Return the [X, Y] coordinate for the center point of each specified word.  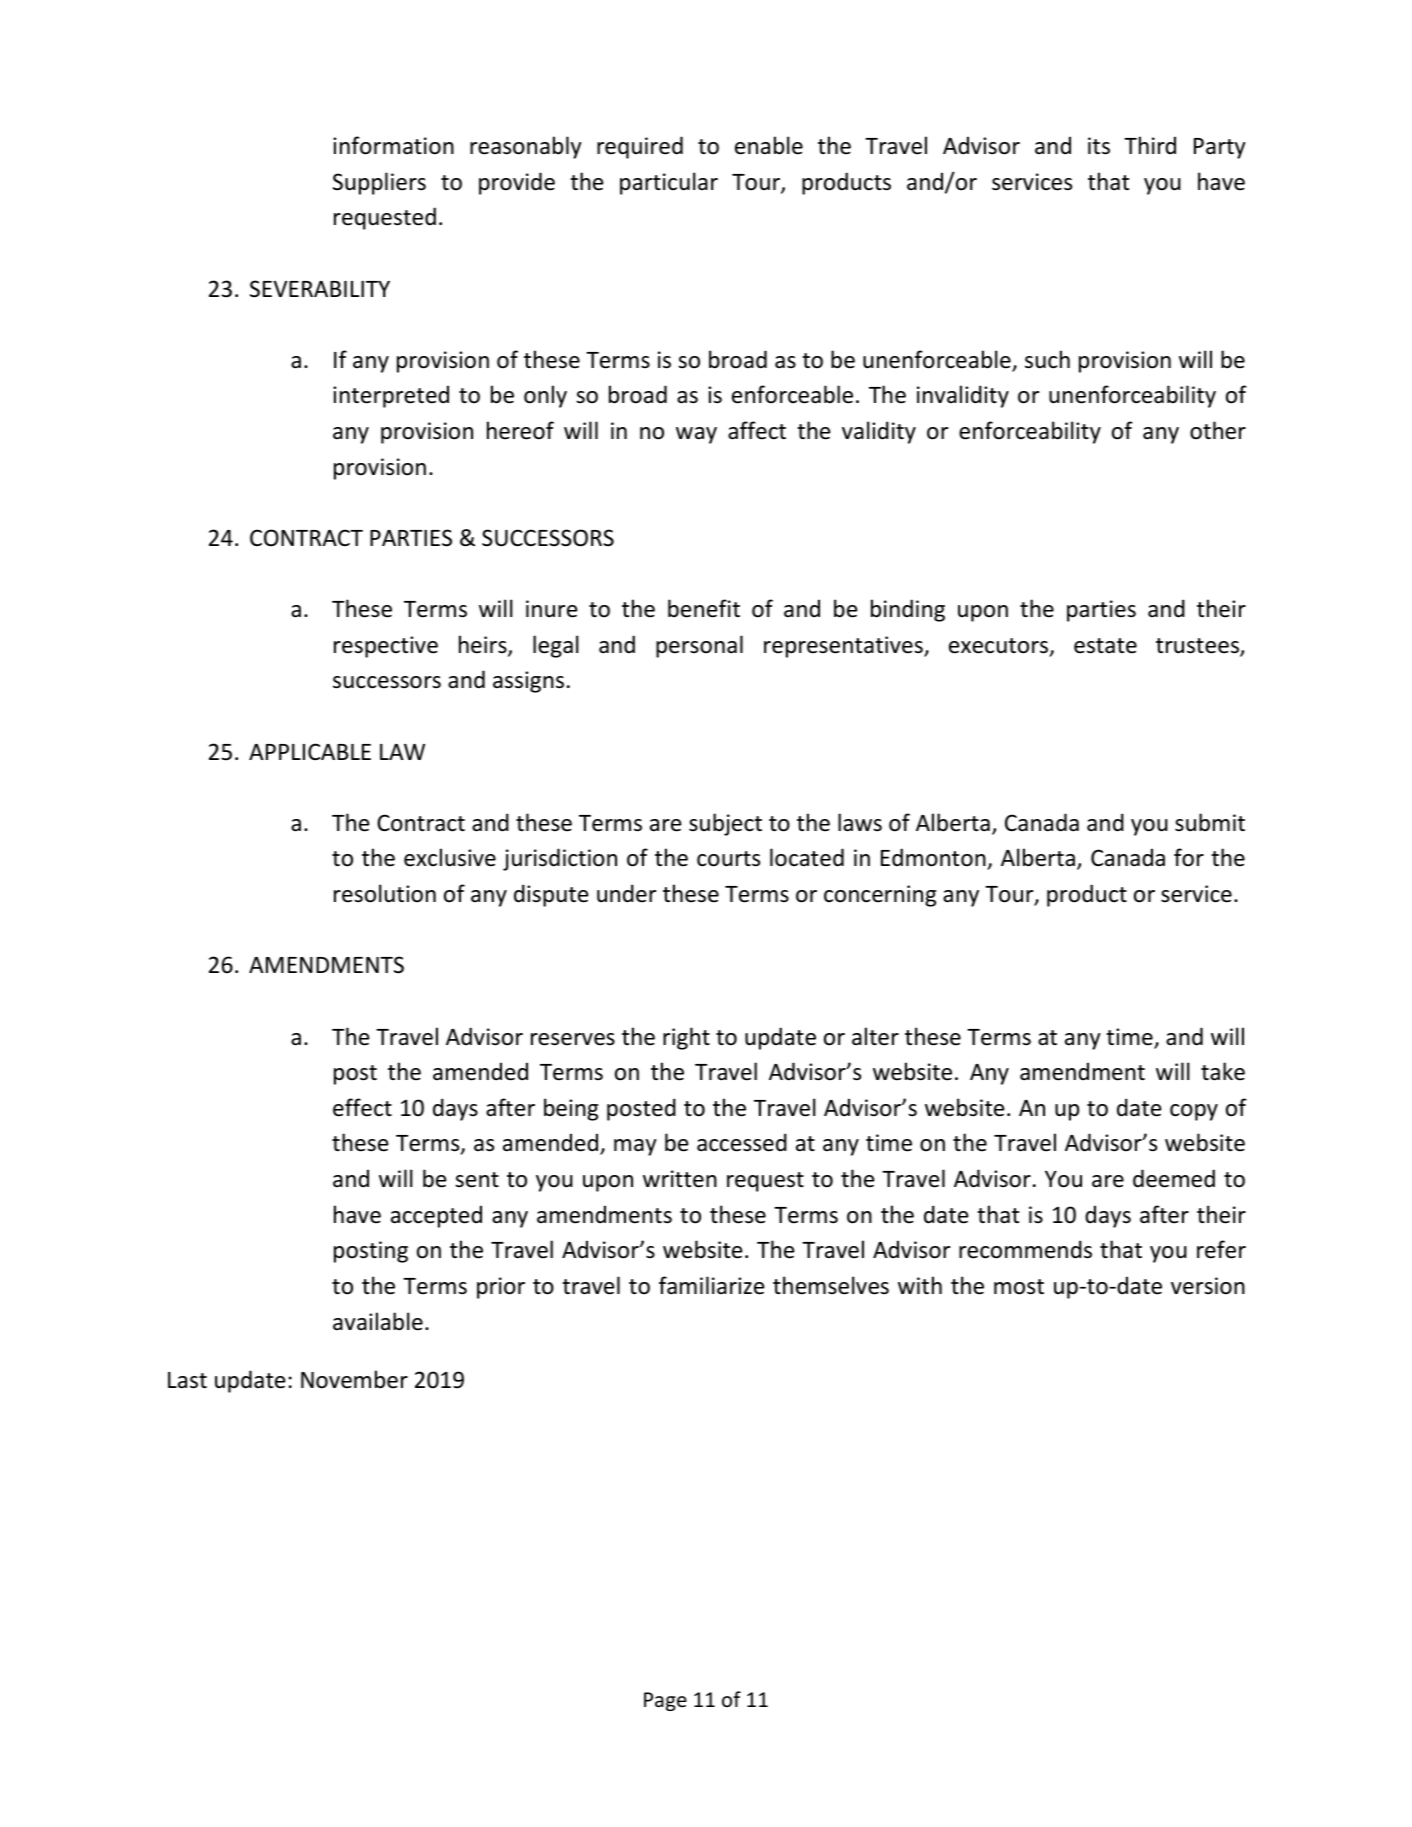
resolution [385, 893]
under [626, 893]
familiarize [712, 1285]
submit [1210, 822]
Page [665, 1701]
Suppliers [379, 183]
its [1099, 146]
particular [669, 183]
